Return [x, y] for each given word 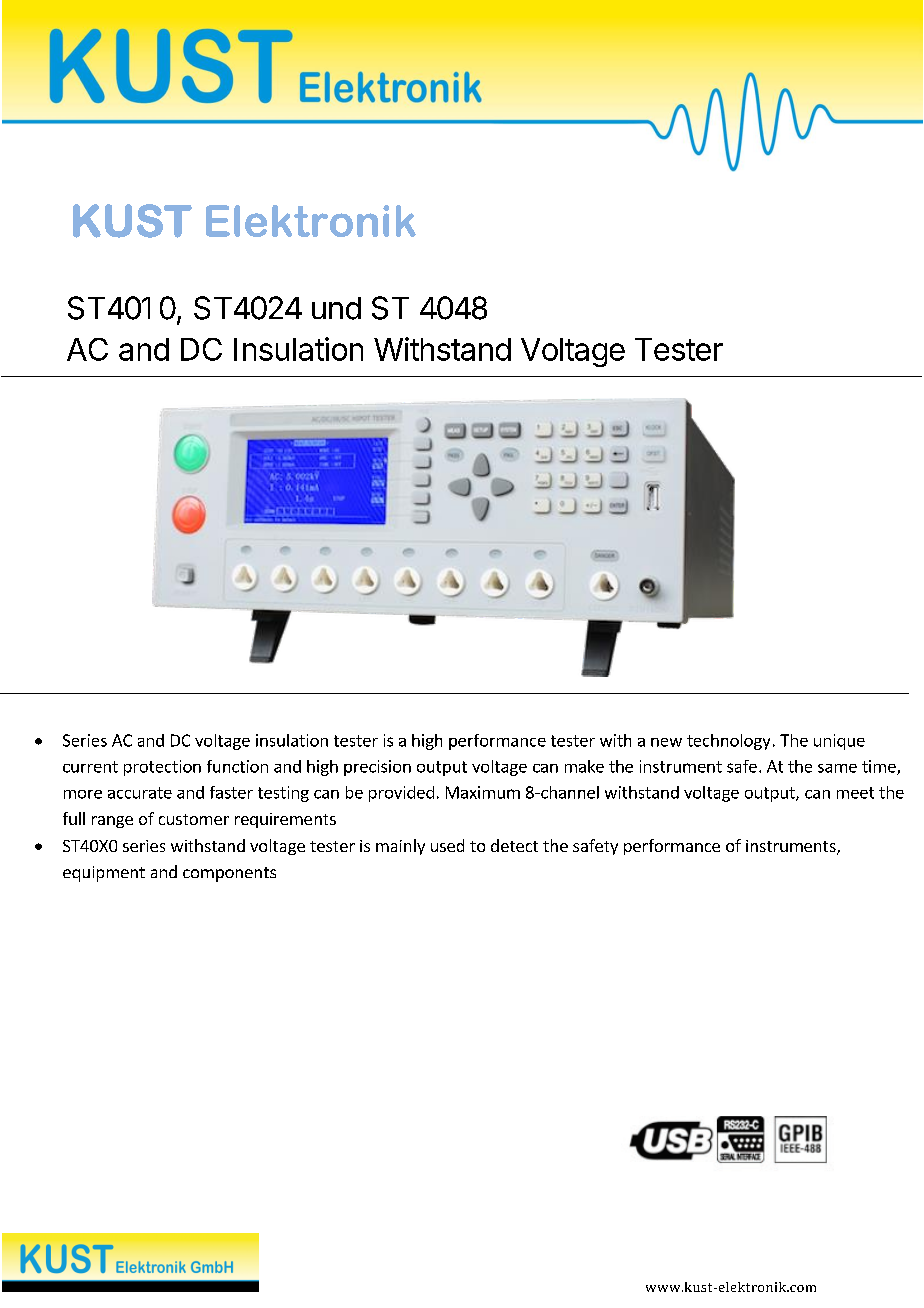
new [666, 742]
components [229, 874]
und [336, 308]
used [447, 845]
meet [855, 793]
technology [728, 742]
